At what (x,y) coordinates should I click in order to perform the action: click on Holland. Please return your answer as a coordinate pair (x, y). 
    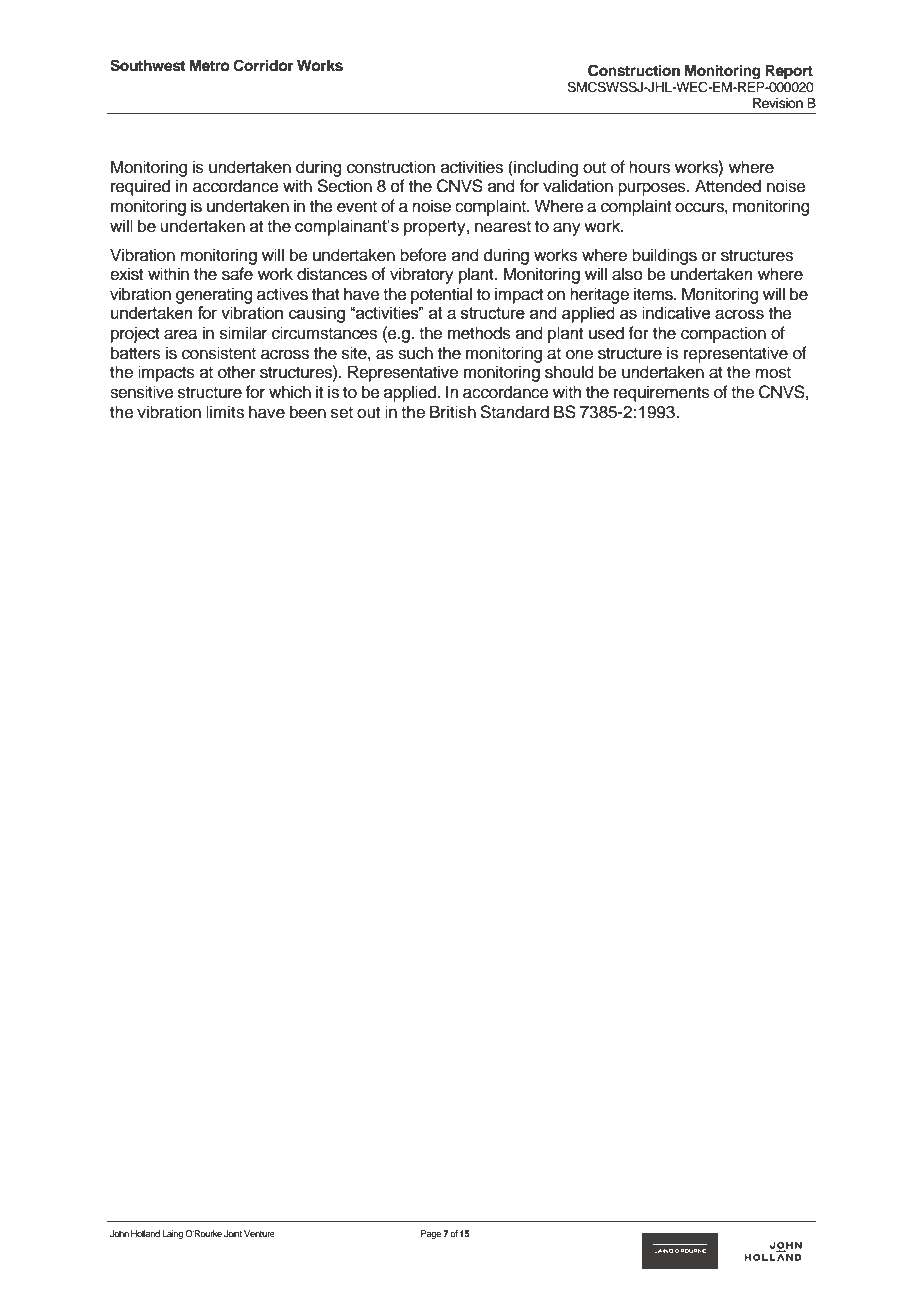
    Looking at the image, I should click on (145, 1233).
